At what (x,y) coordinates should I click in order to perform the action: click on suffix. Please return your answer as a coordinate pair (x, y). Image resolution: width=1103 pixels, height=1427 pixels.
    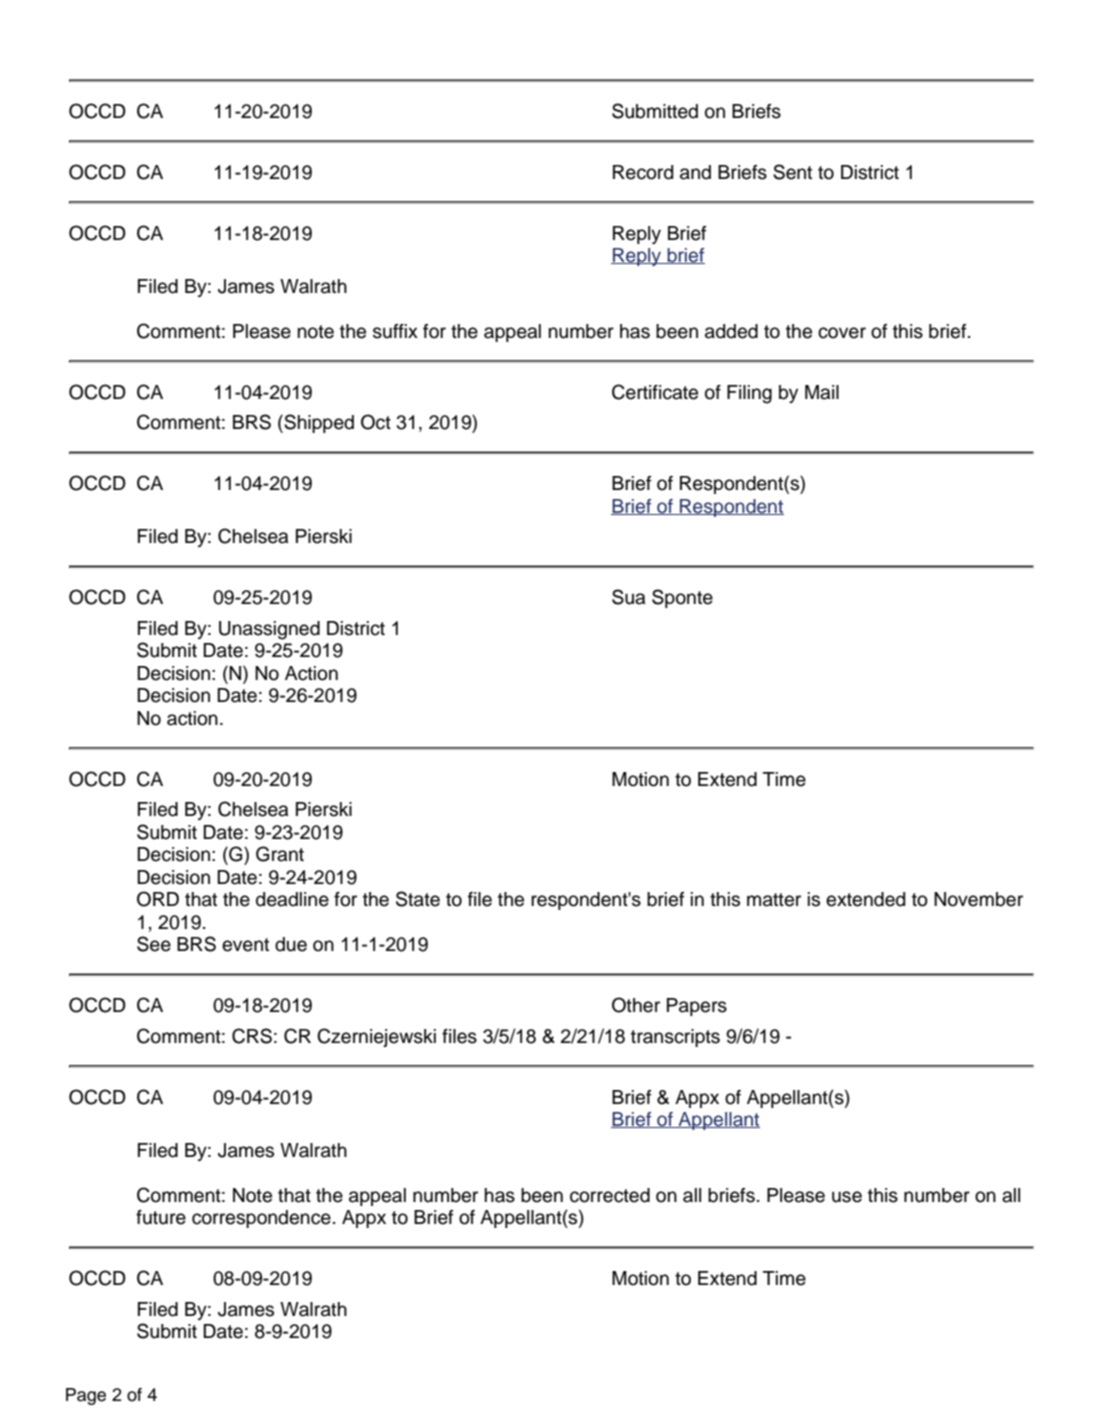
    Looking at the image, I should click on (395, 331).
